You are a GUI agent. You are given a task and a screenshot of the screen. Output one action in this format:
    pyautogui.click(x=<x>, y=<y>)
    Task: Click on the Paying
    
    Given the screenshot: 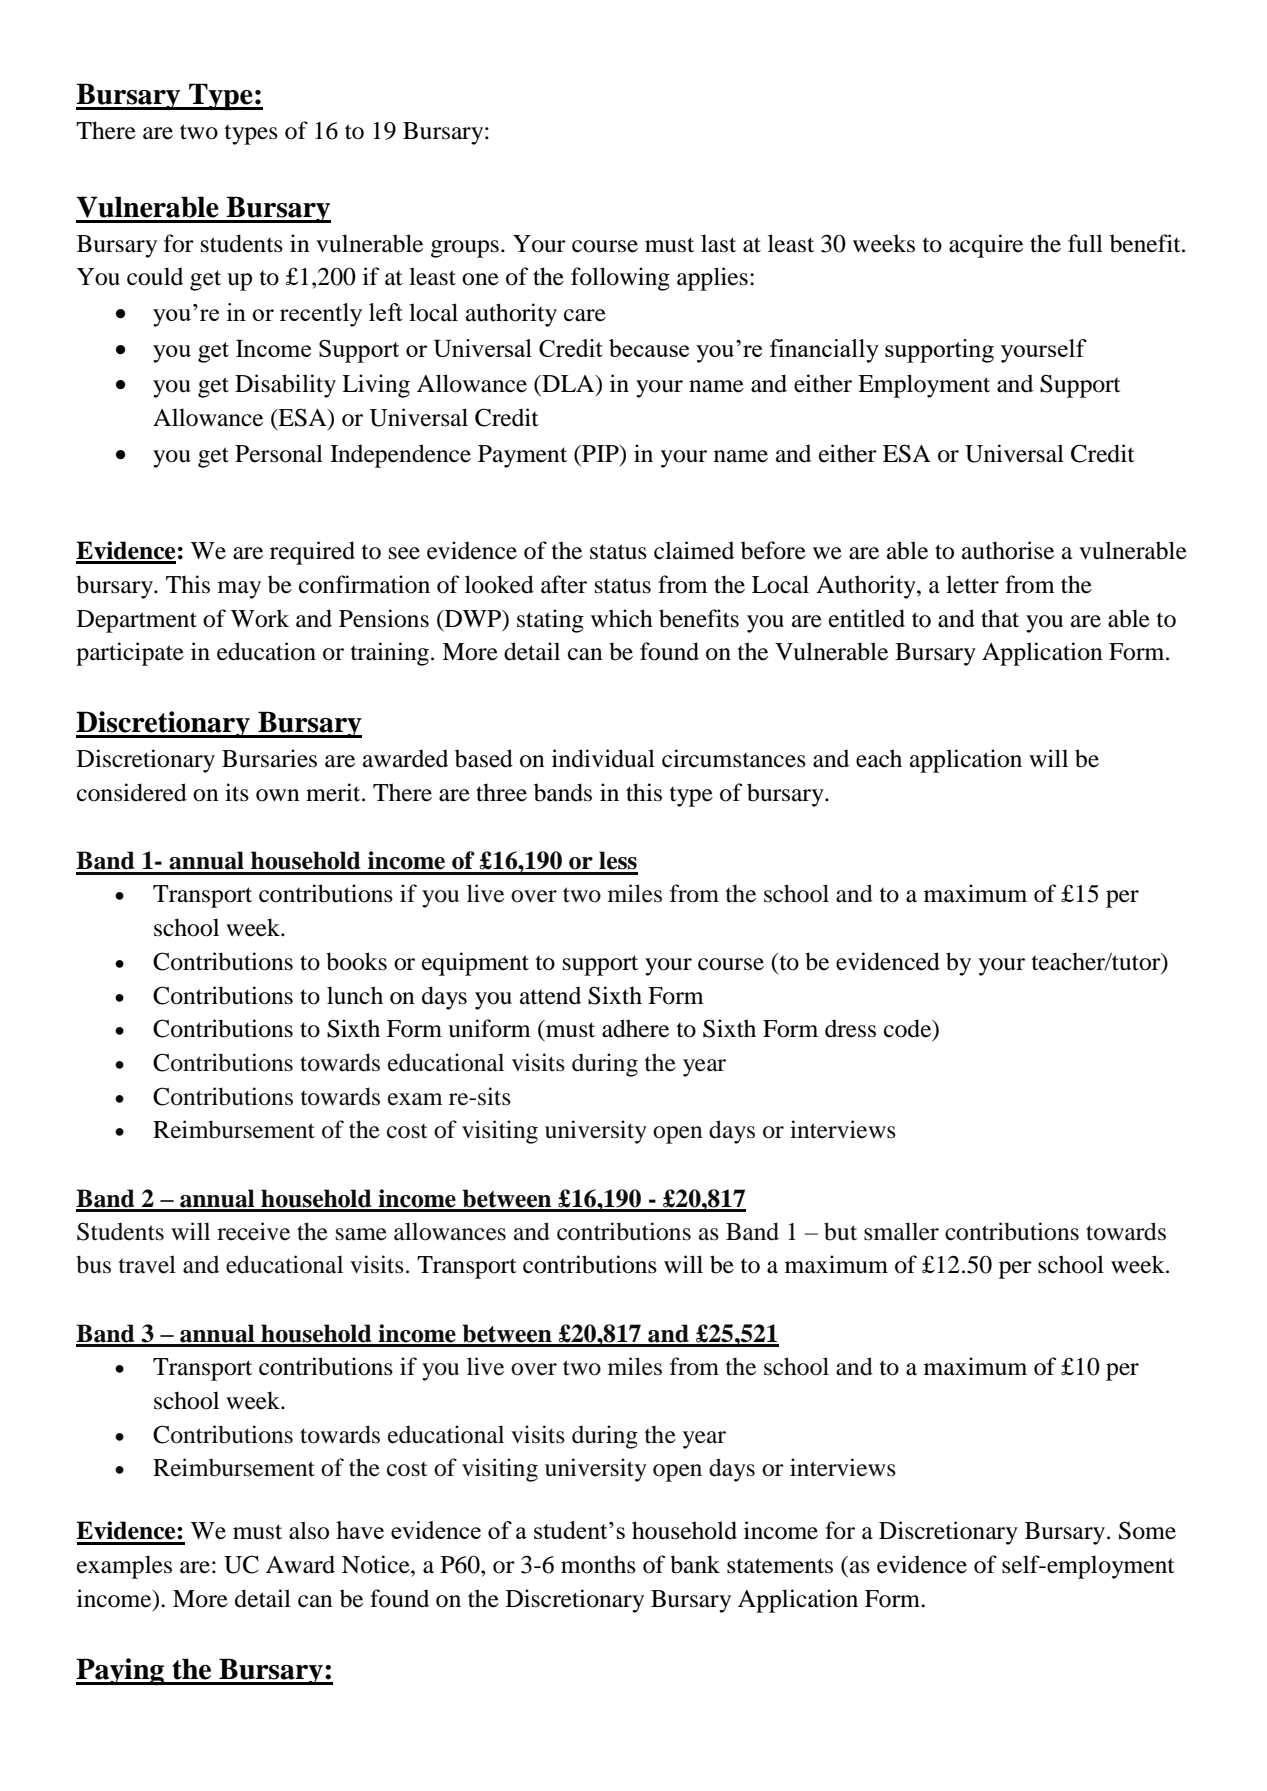 What is the action you would take?
    pyautogui.click(x=121, y=1671)
